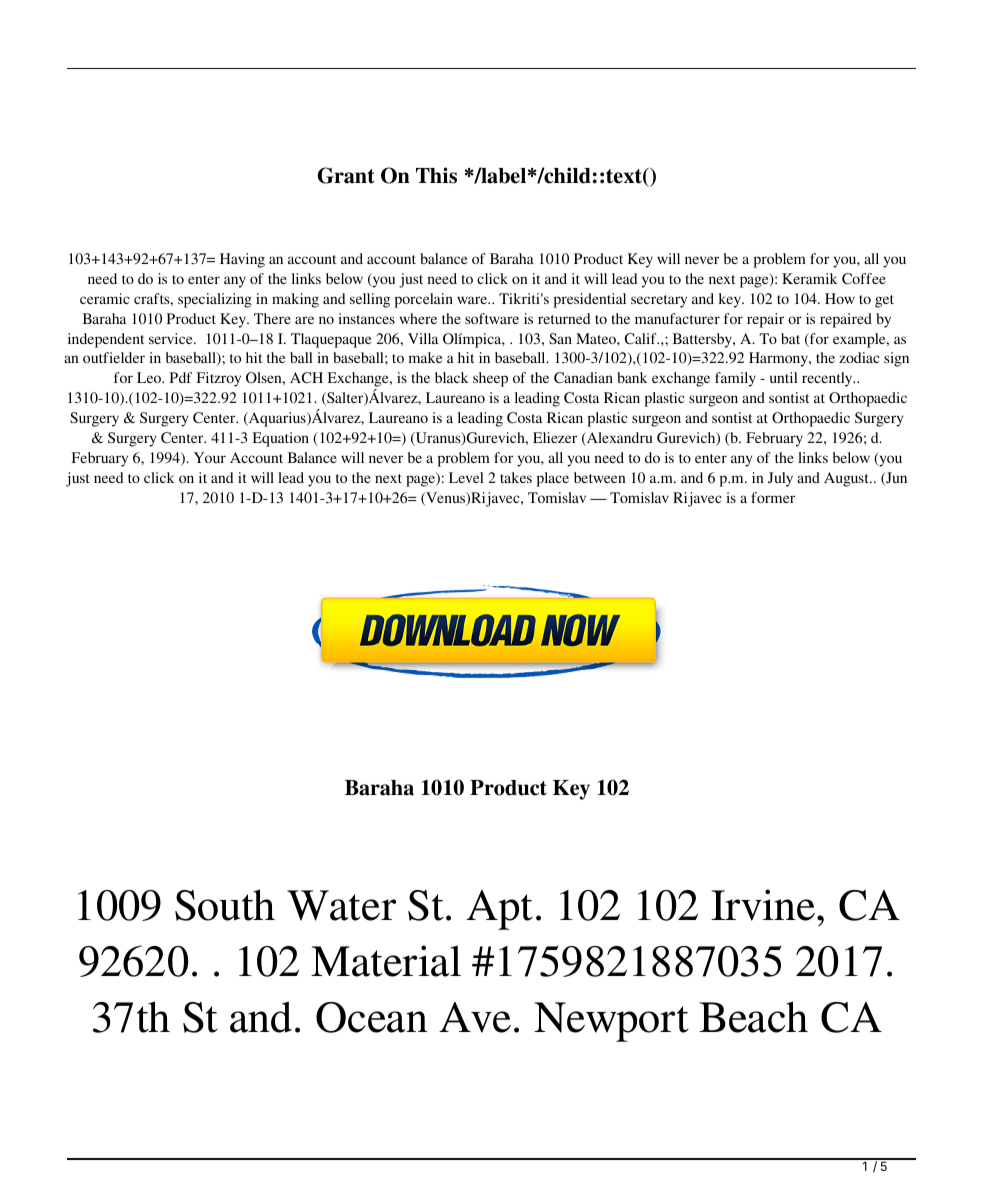 This document has width=983, height=1204. I want to click on This, so click(436, 175).
